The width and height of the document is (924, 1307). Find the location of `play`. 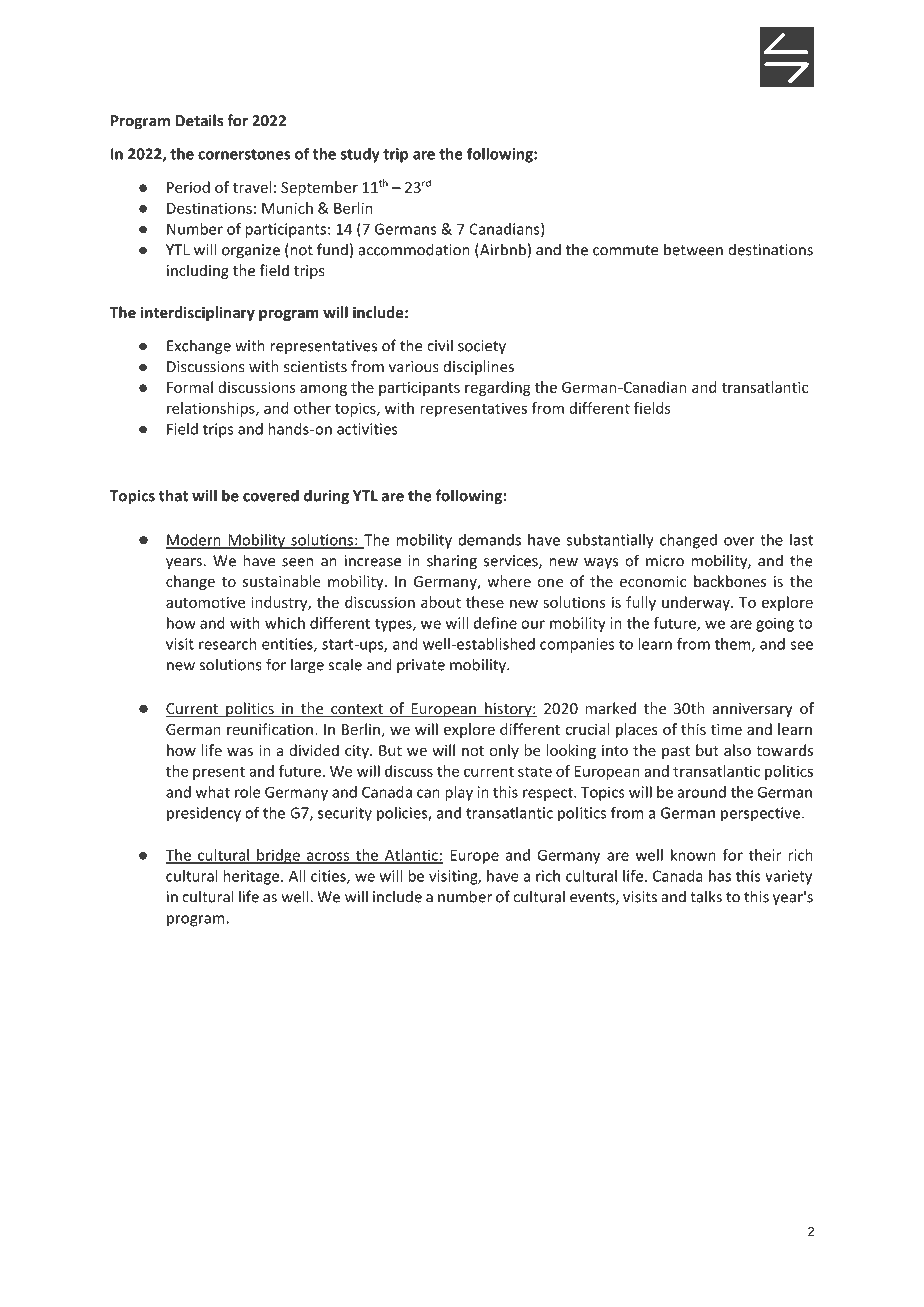

play is located at coordinates (459, 793).
